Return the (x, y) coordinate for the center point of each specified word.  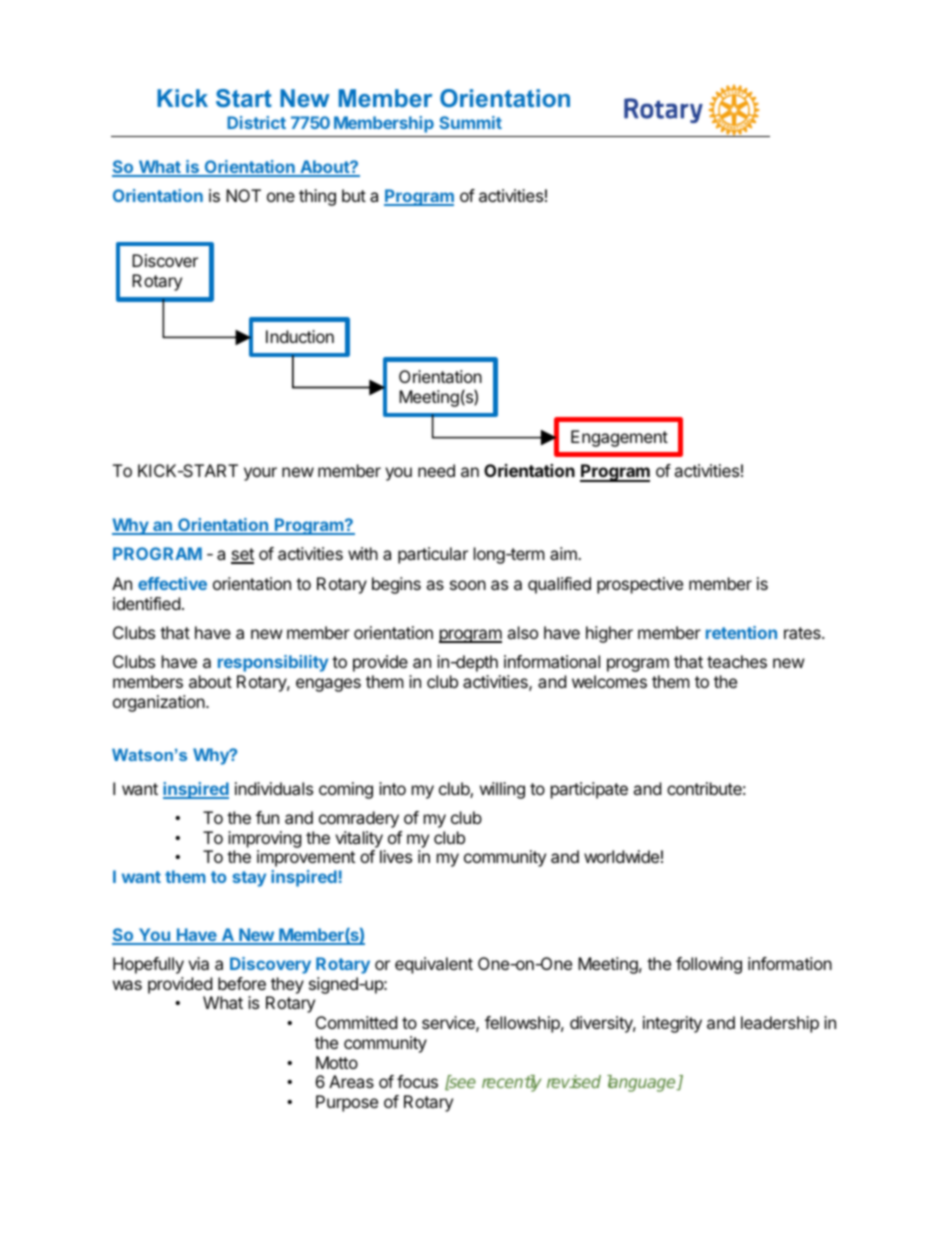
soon (468, 585)
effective (172, 583)
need (436, 470)
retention (741, 632)
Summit (470, 122)
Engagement (619, 438)
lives (396, 856)
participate (589, 790)
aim (564, 553)
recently (511, 1083)
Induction (300, 336)
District (256, 122)
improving (265, 839)
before (242, 983)
